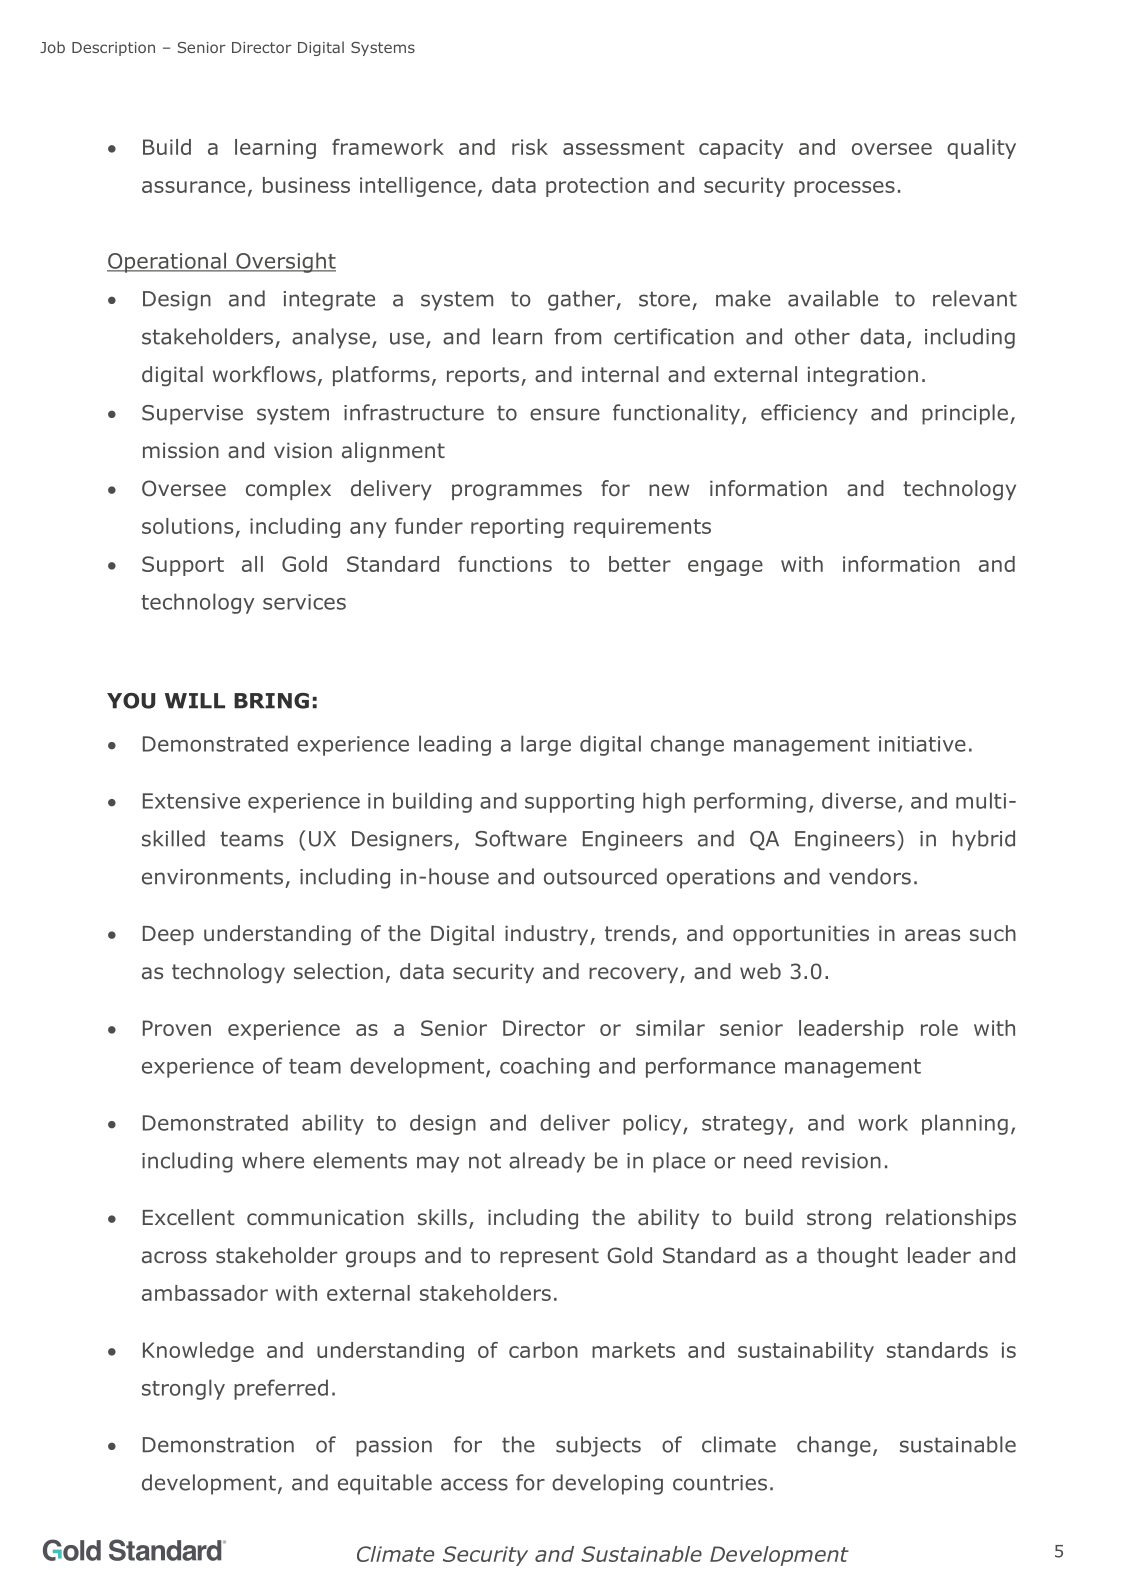 The image size is (1124, 1591). I want to click on quality, so click(981, 149).
